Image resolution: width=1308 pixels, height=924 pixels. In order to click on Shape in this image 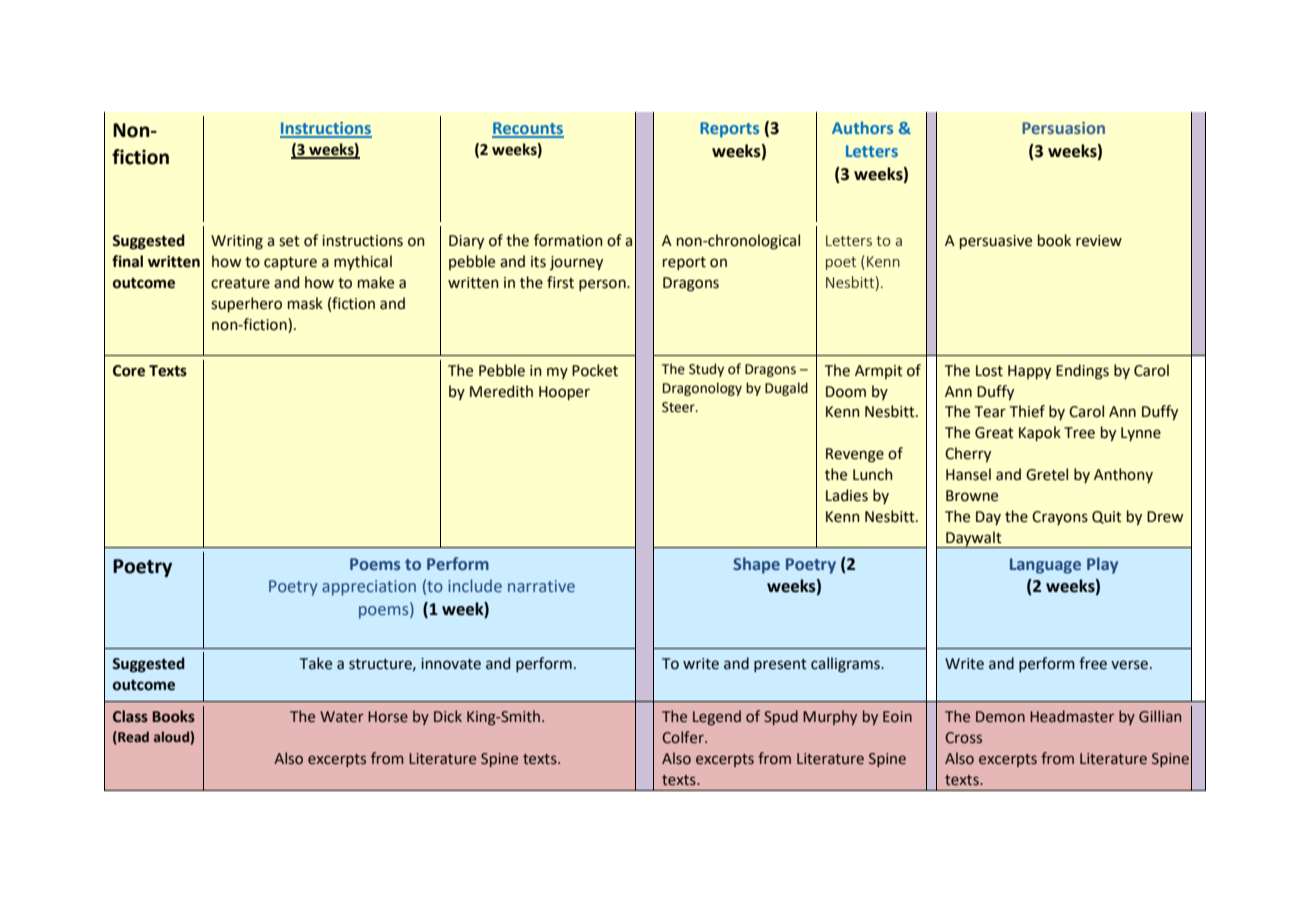, I will do `click(756, 565)`.
